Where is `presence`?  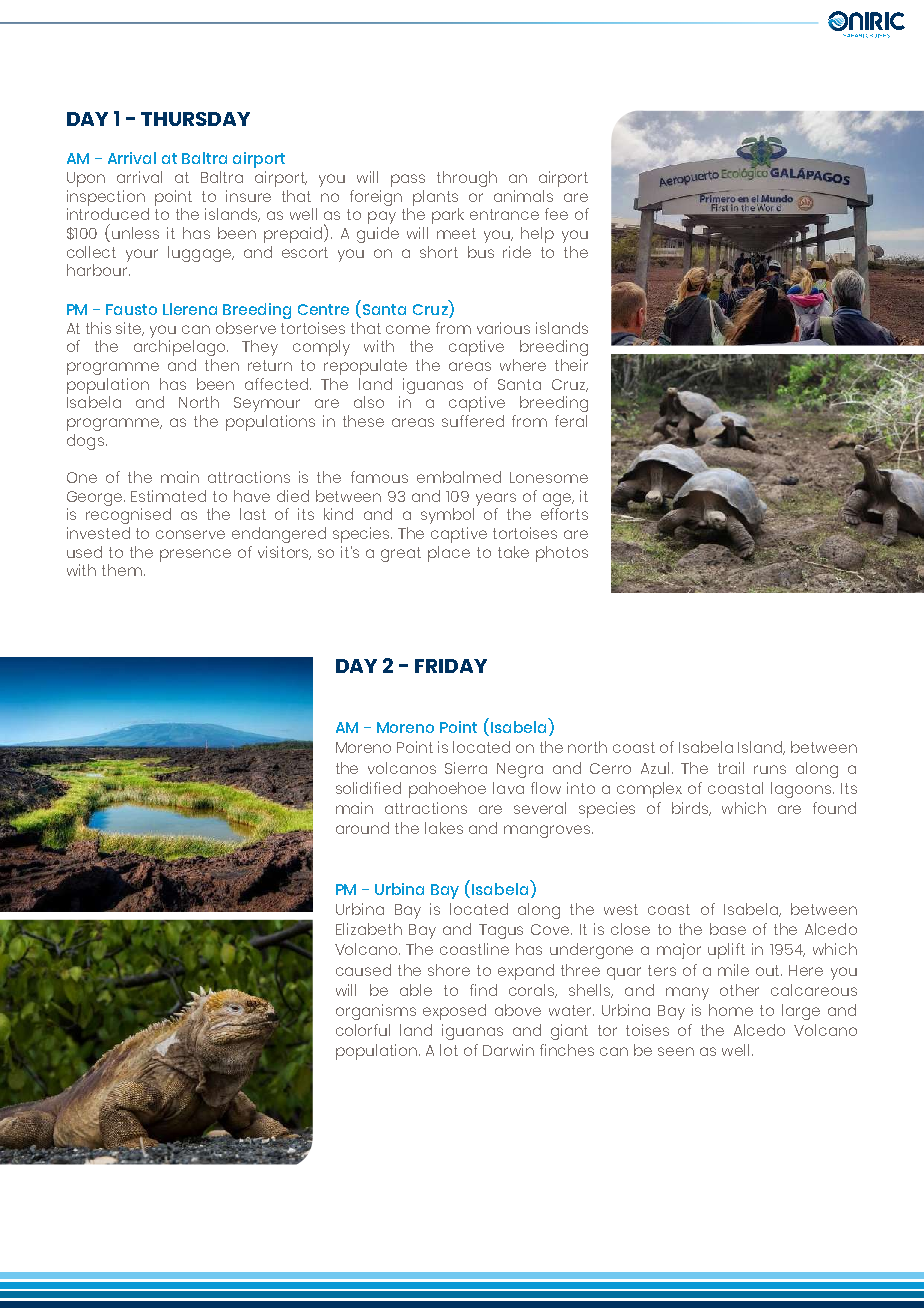
presence is located at coordinates (195, 555).
